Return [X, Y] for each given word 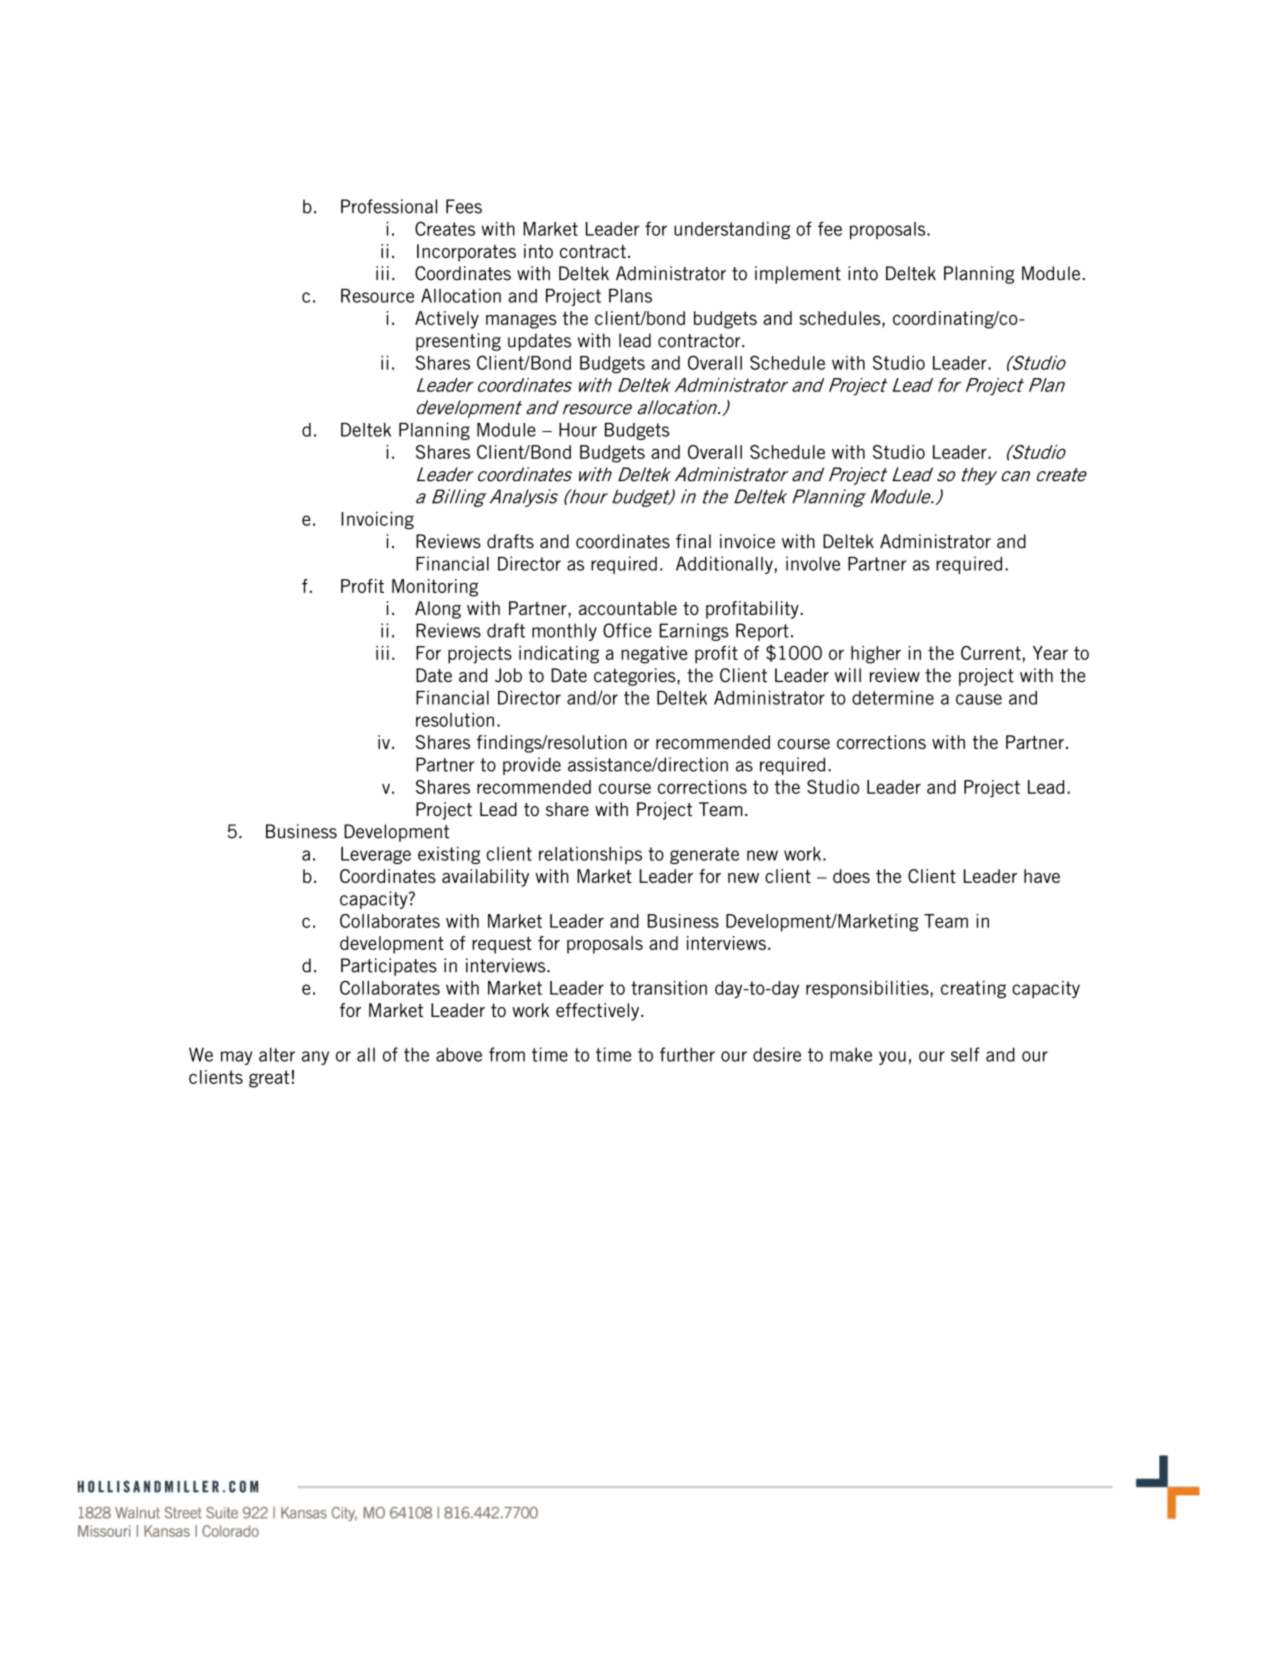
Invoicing [377, 521]
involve [813, 563]
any [315, 1058]
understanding [732, 230]
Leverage [376, 855]
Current [991, 653]
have [1042, 876]
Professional [389, 206]
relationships [590, 855]
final [693, 541]
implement [798, 275]
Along [438, 610]
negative [654, 655]
